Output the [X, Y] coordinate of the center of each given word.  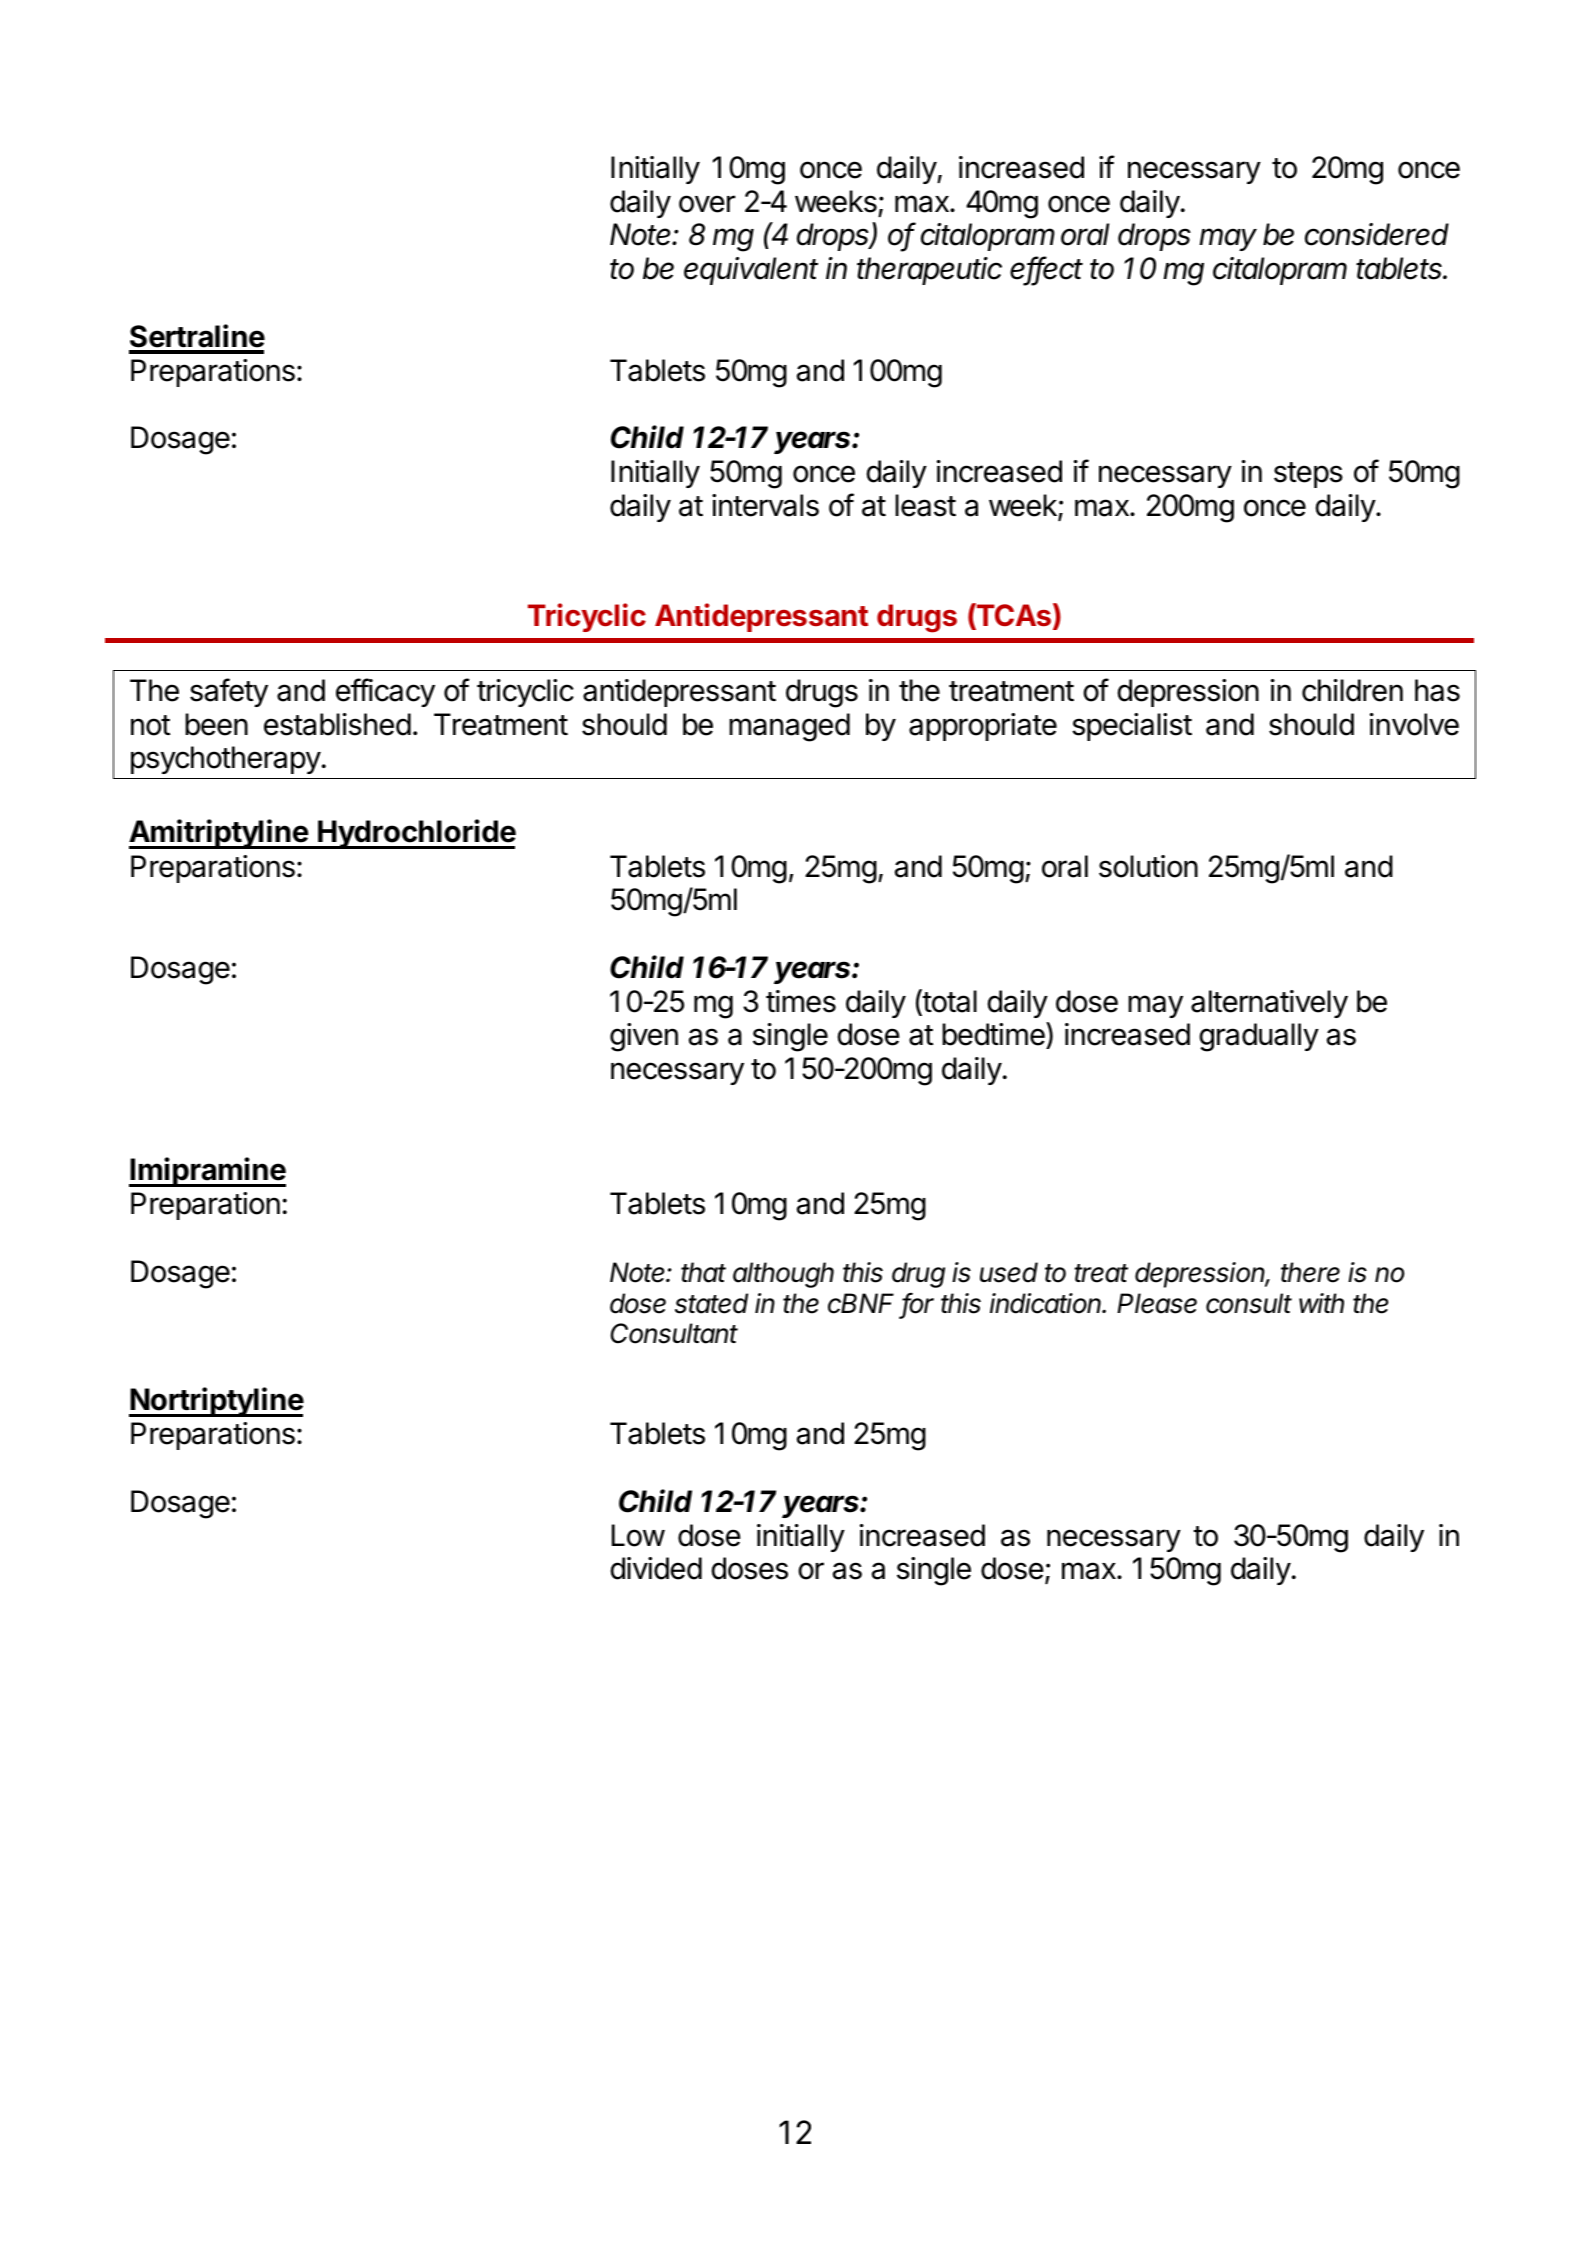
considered [1377, 234]
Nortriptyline [216, 1402]
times [801, 1001]
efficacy [385, 692]
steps [1308, 475]
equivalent [751, 271]
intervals [765, 505]
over [707, 204]
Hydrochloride [416, 834]
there [1310, 1272]
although [783, 1275]
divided [656, 1568]
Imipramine [207, 1172]
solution [1148, 866]
